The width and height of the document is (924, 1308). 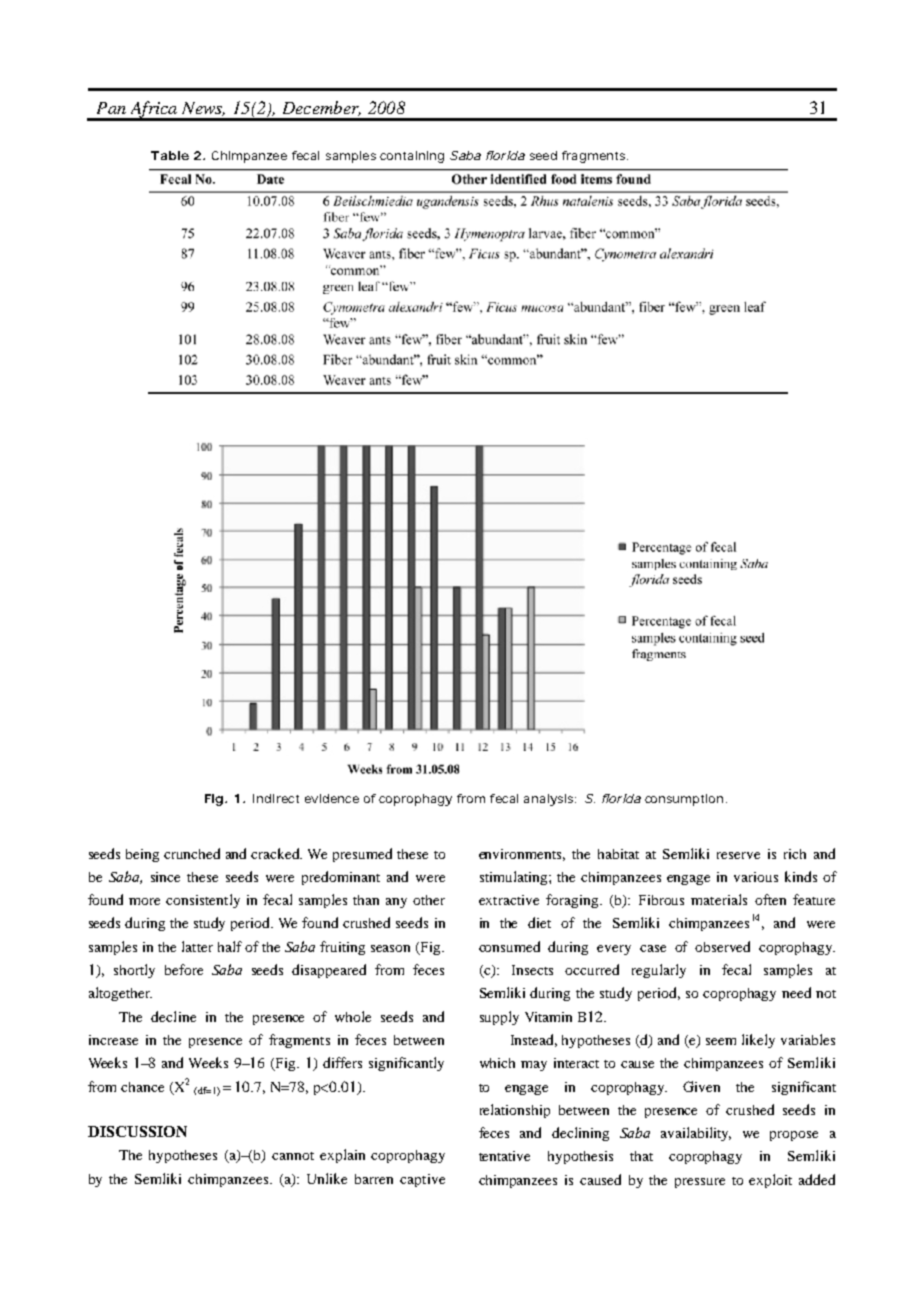 What do you see at coordinates (738, 855) in the document?
I see `reserve` at bounding box center [738, 855].
